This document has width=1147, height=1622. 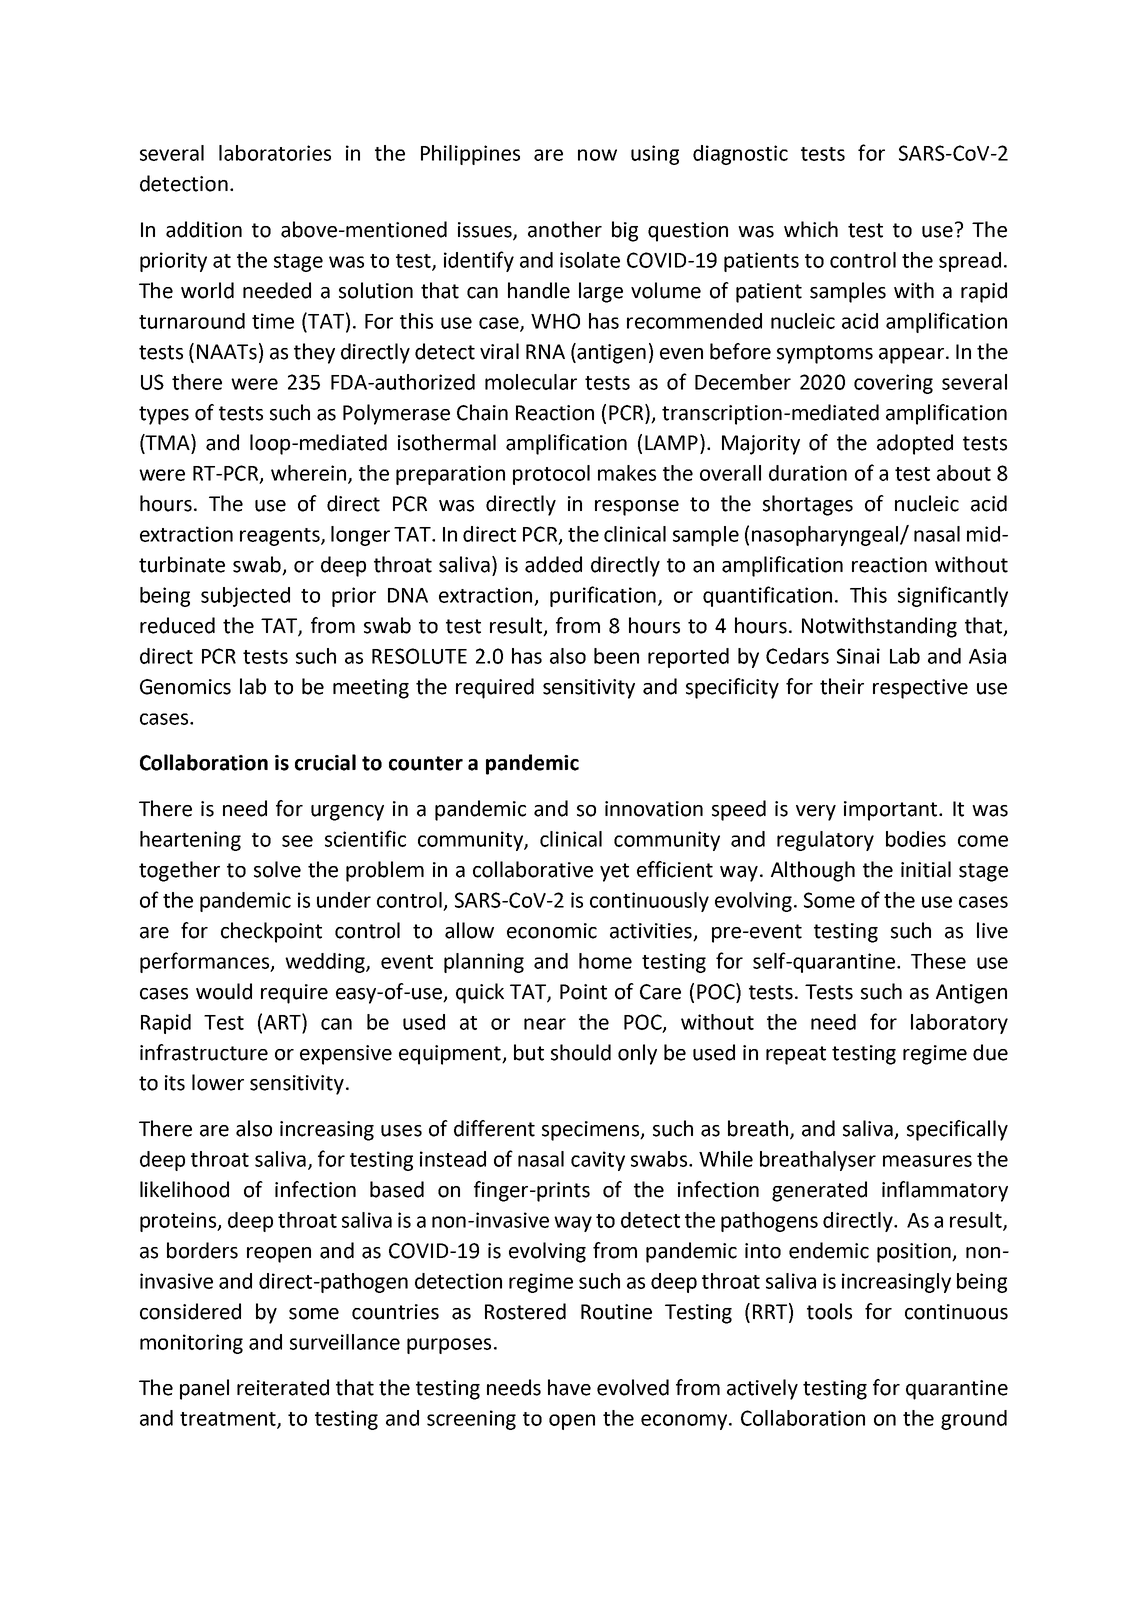 What do you see at coordinates (926, 869) in the document?
I see `initial` at bounding box center [926, 869].
